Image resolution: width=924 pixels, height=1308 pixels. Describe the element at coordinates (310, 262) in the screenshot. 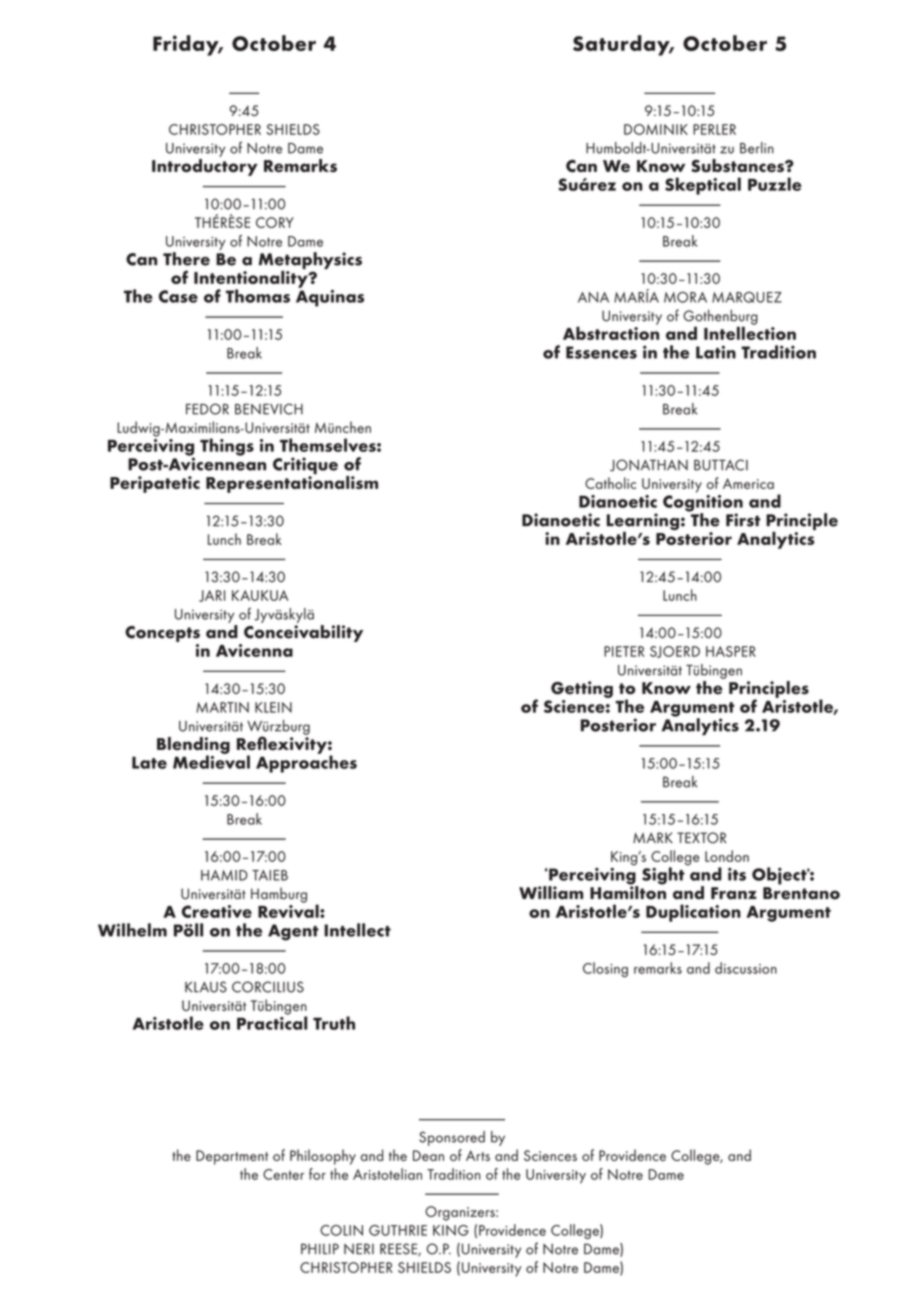

I see `Metaphysics` at that location.
